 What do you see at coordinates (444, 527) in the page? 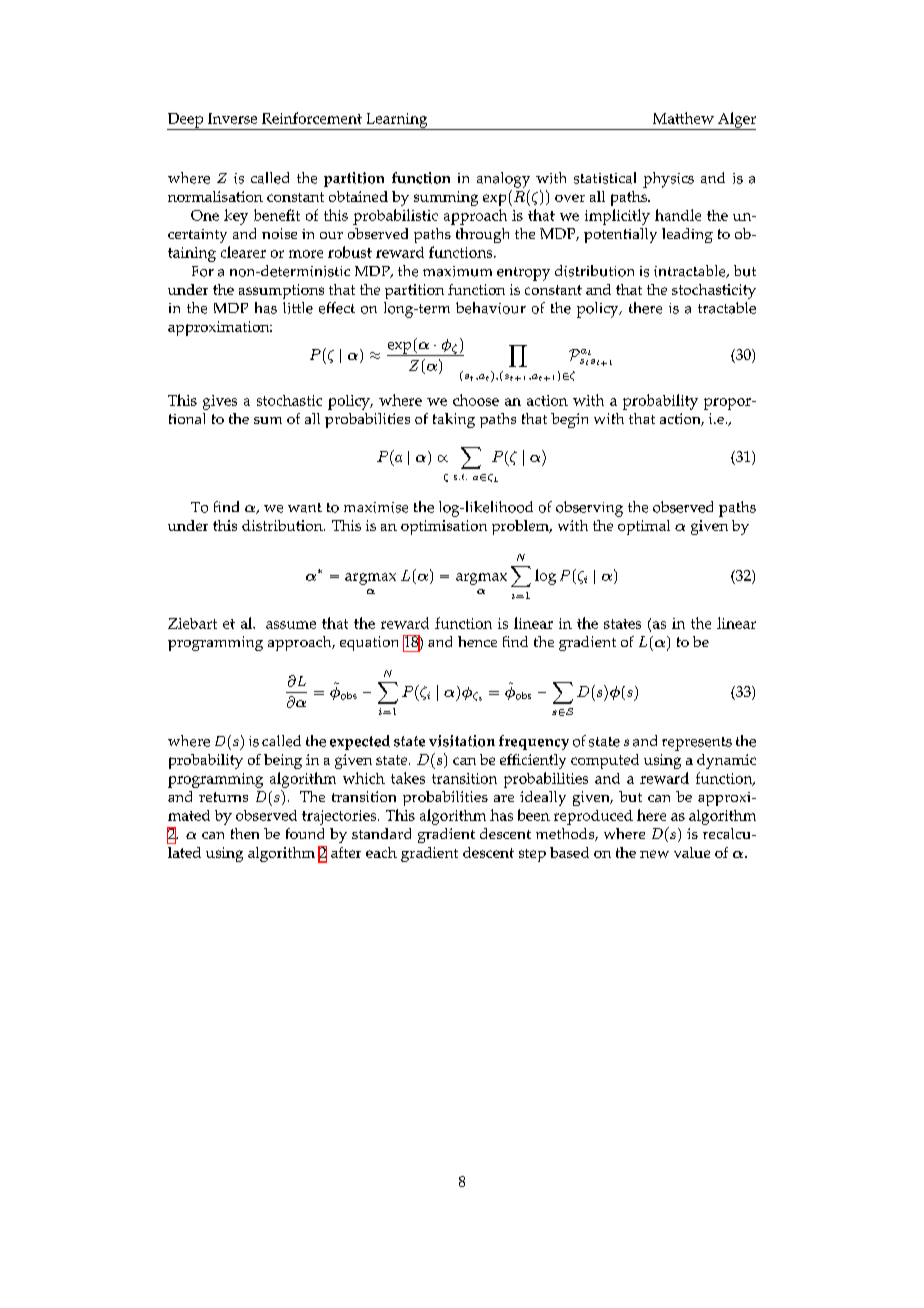
I see `optimisation` at bounding box center [444, 527].
